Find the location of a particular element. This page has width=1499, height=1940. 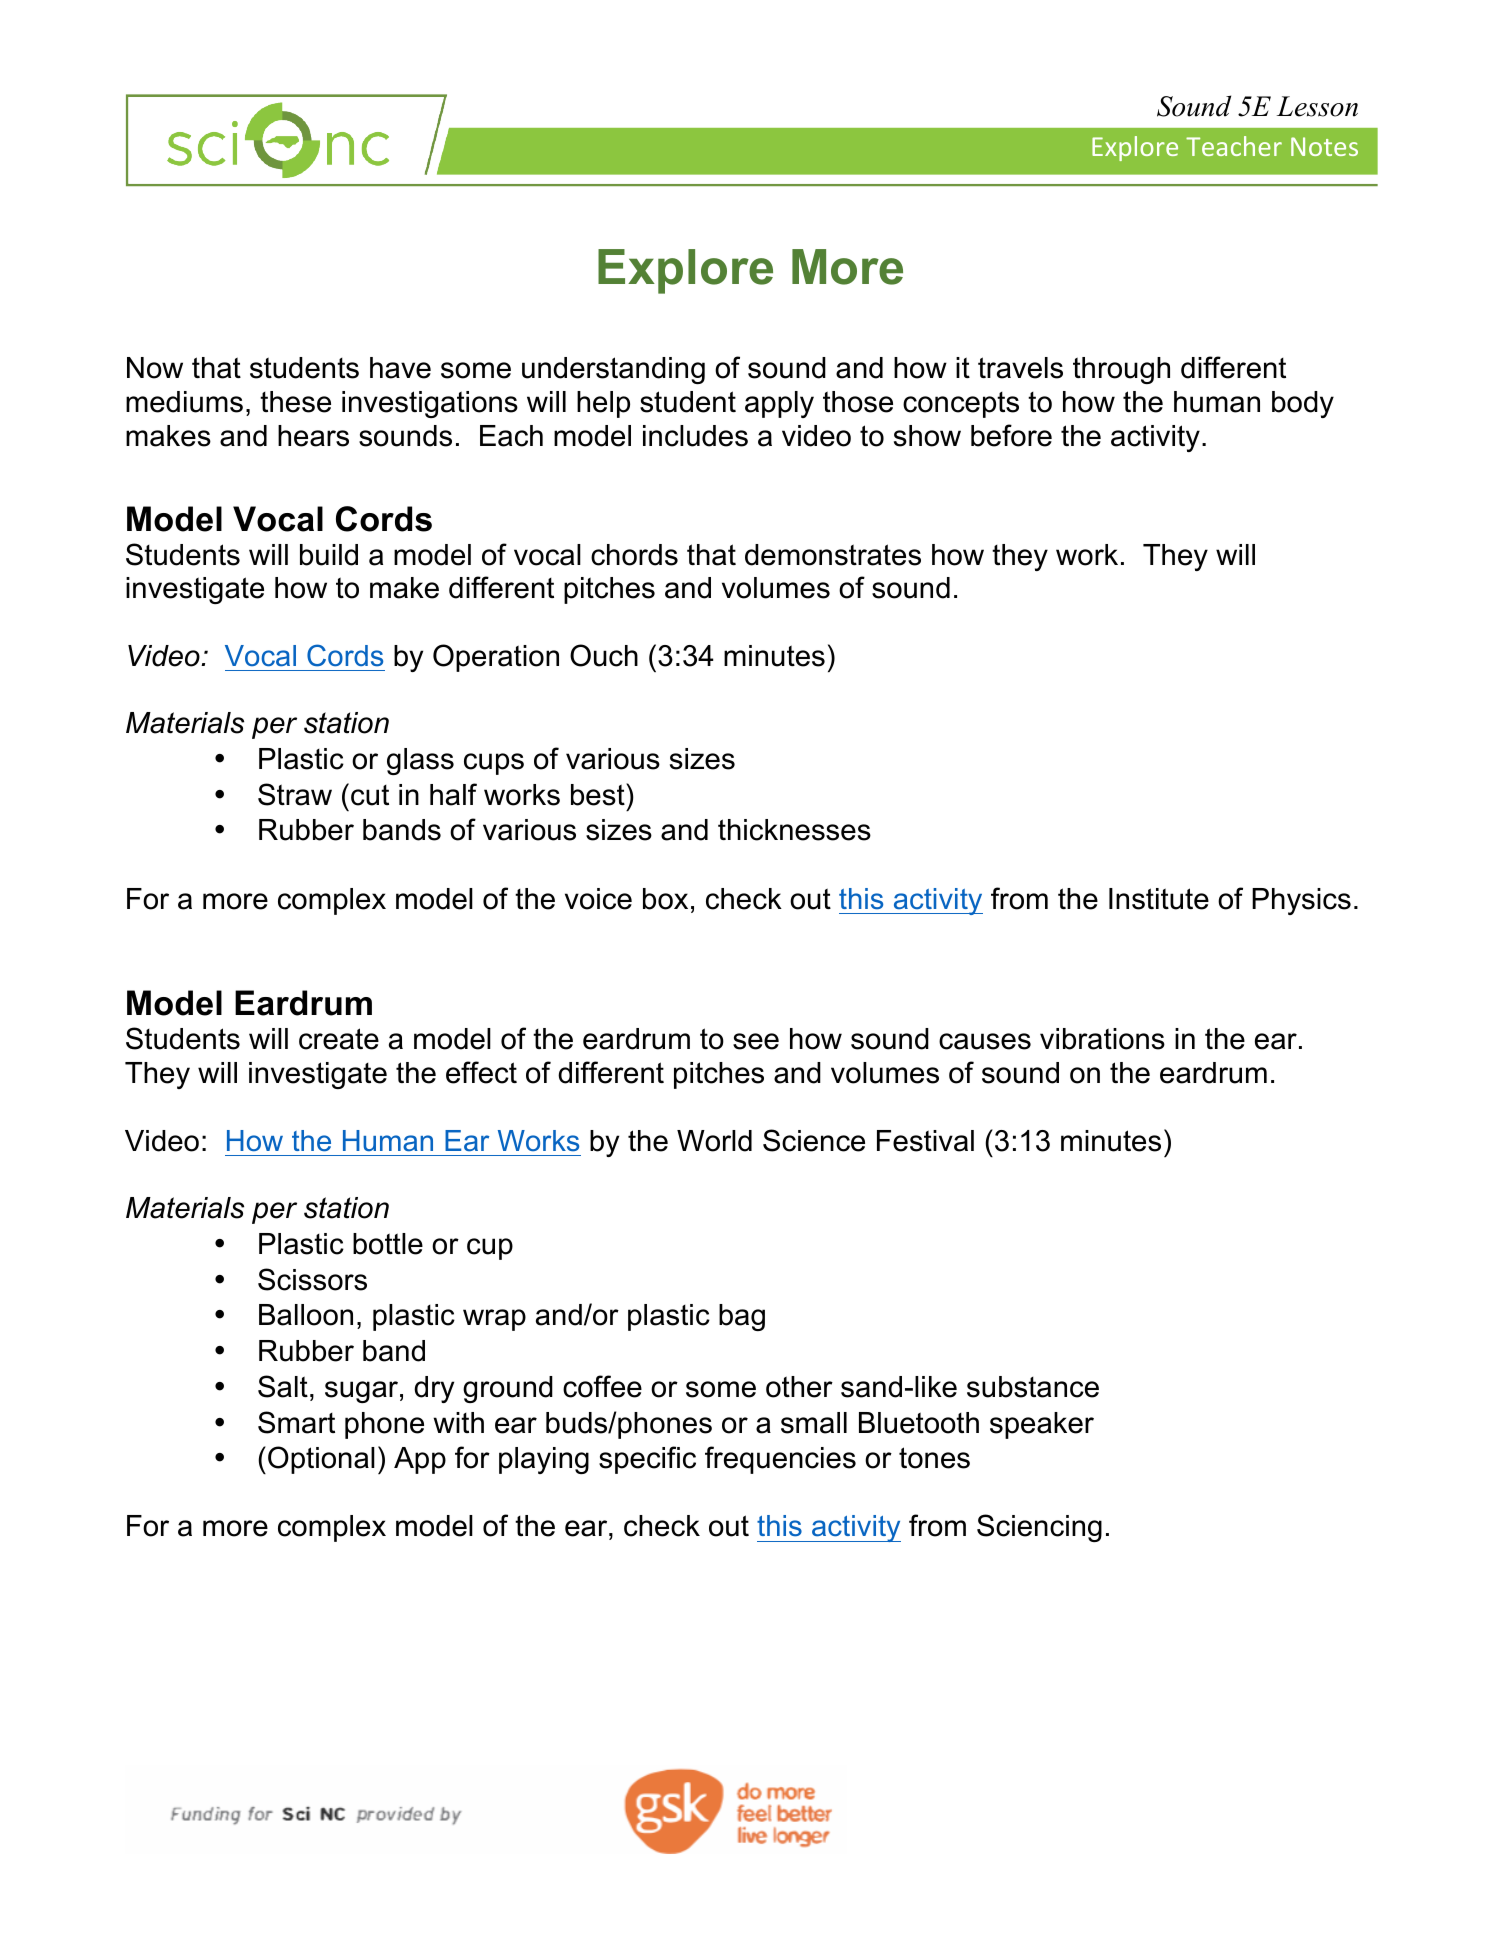

bottle is located at coordinates (388, 1244).
